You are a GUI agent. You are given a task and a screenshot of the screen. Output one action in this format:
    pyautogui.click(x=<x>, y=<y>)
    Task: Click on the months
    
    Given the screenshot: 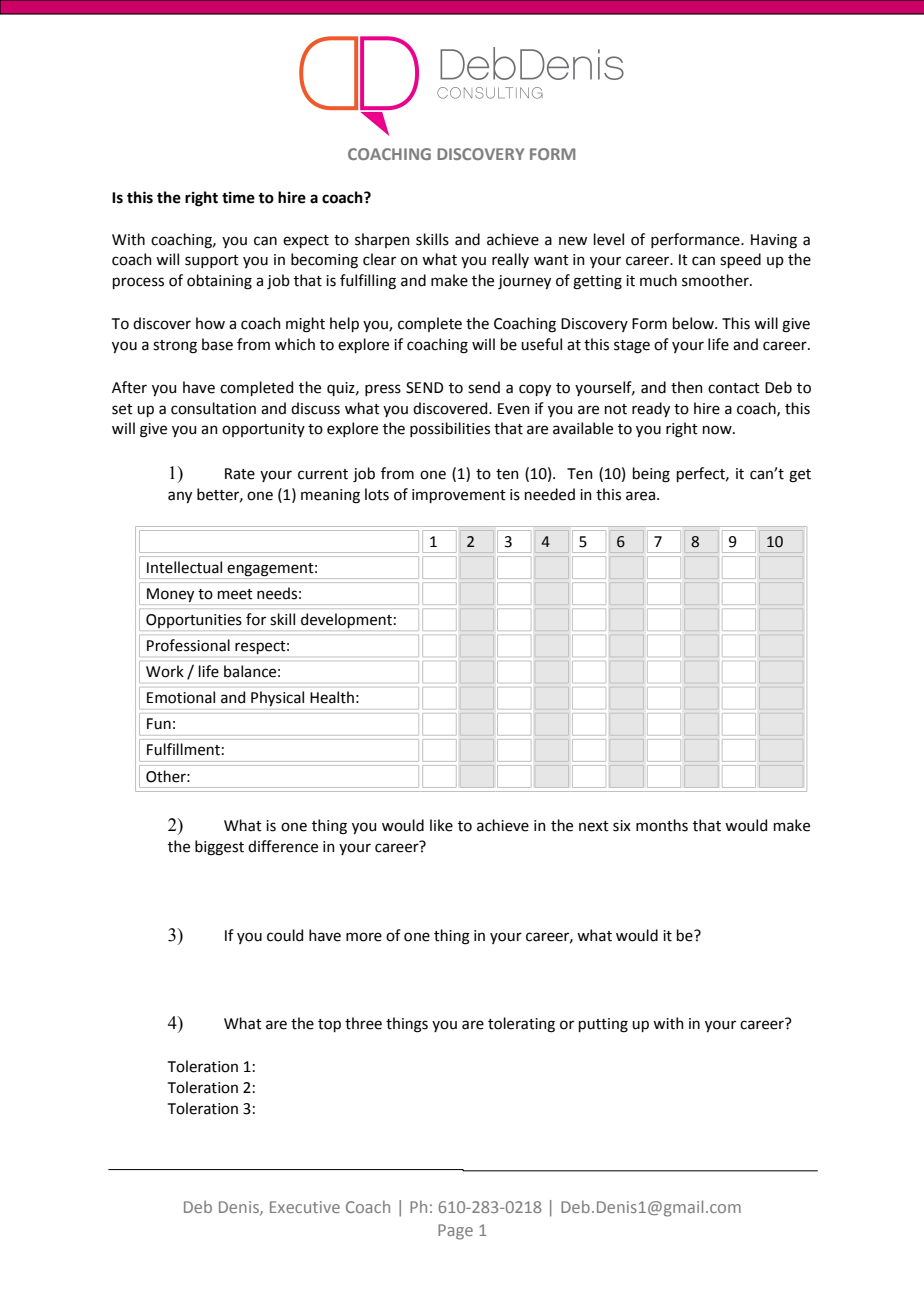 What is the action you would take?
    pyautogui.click(x=662, y=825)
